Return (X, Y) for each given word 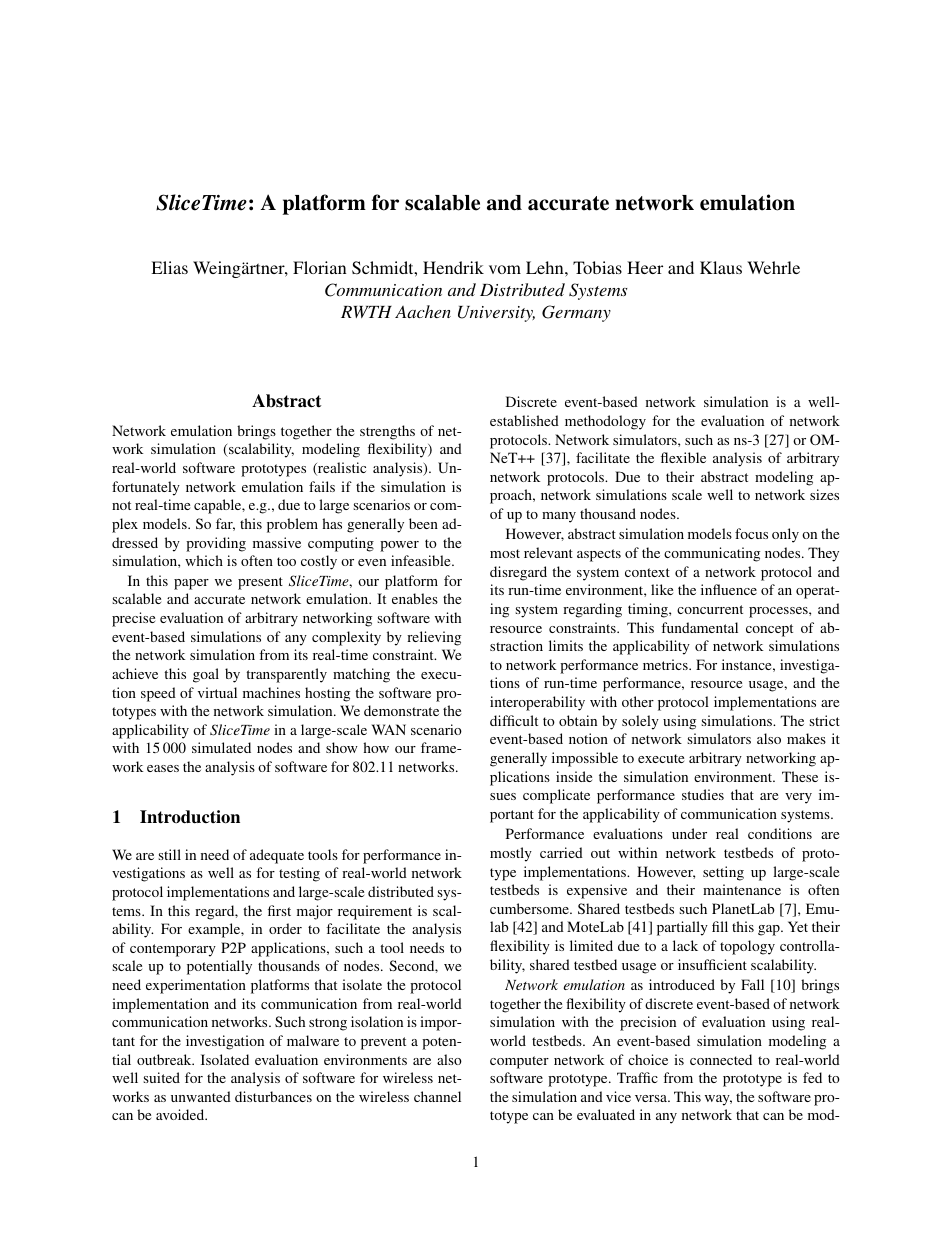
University (496, 314)
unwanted (201, 1096)
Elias (169, 267)
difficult (514, 720)
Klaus (721, 267)
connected (721, 1059)
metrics (666, 664)
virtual (217, 692)
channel (437, 1096)
